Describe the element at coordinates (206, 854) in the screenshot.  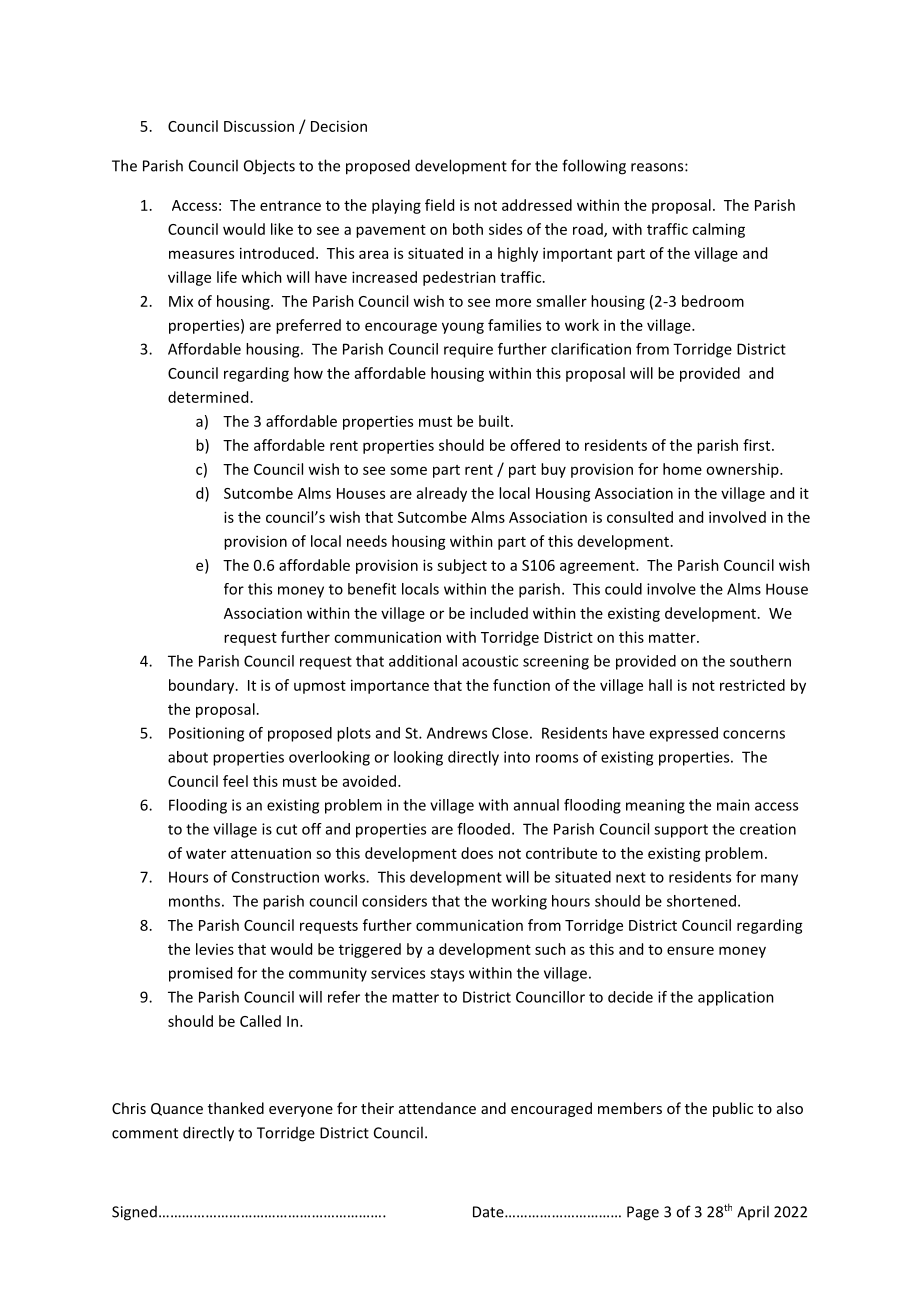
I see `water` at that location.
